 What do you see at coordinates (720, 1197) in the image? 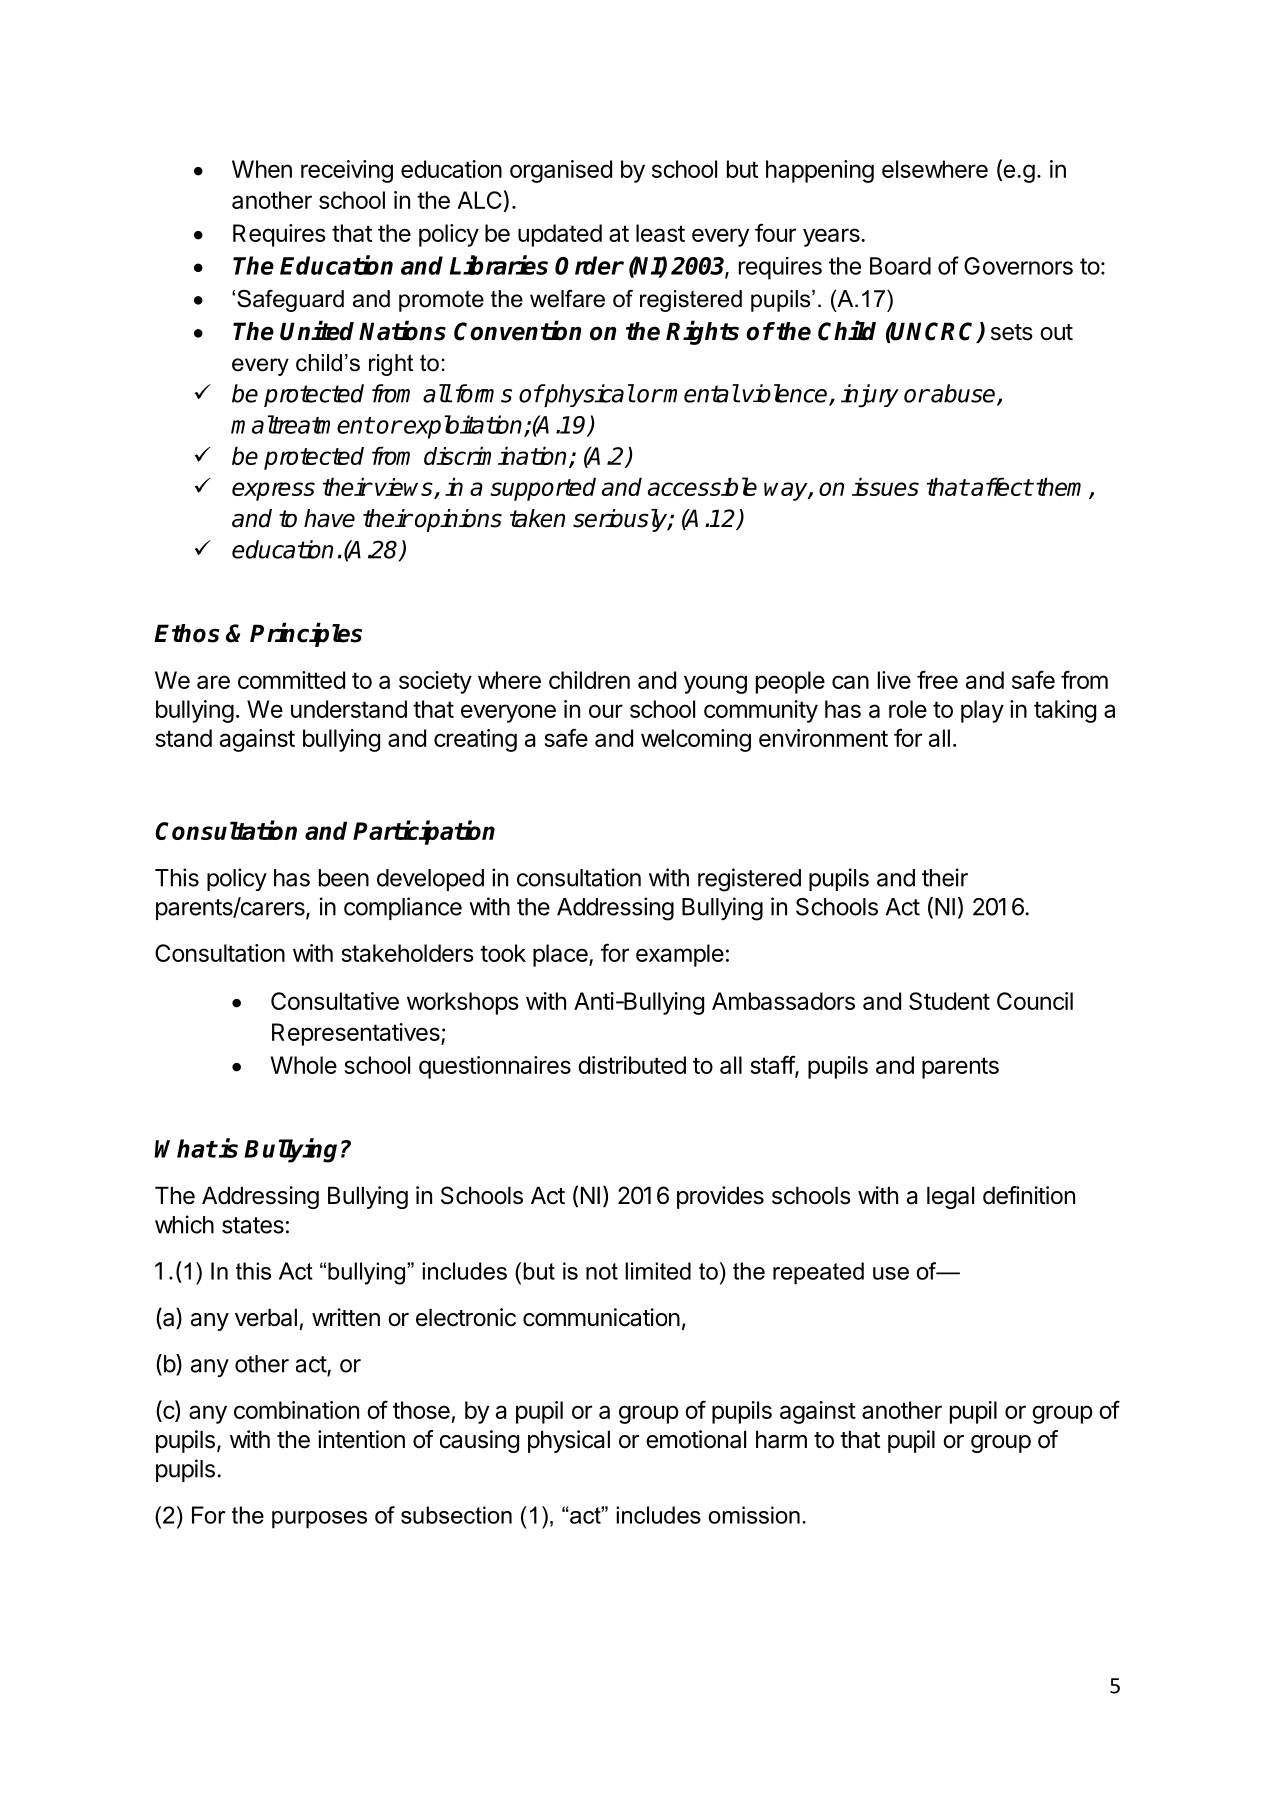
I see `provides` at bounding box center [720, 1197].
